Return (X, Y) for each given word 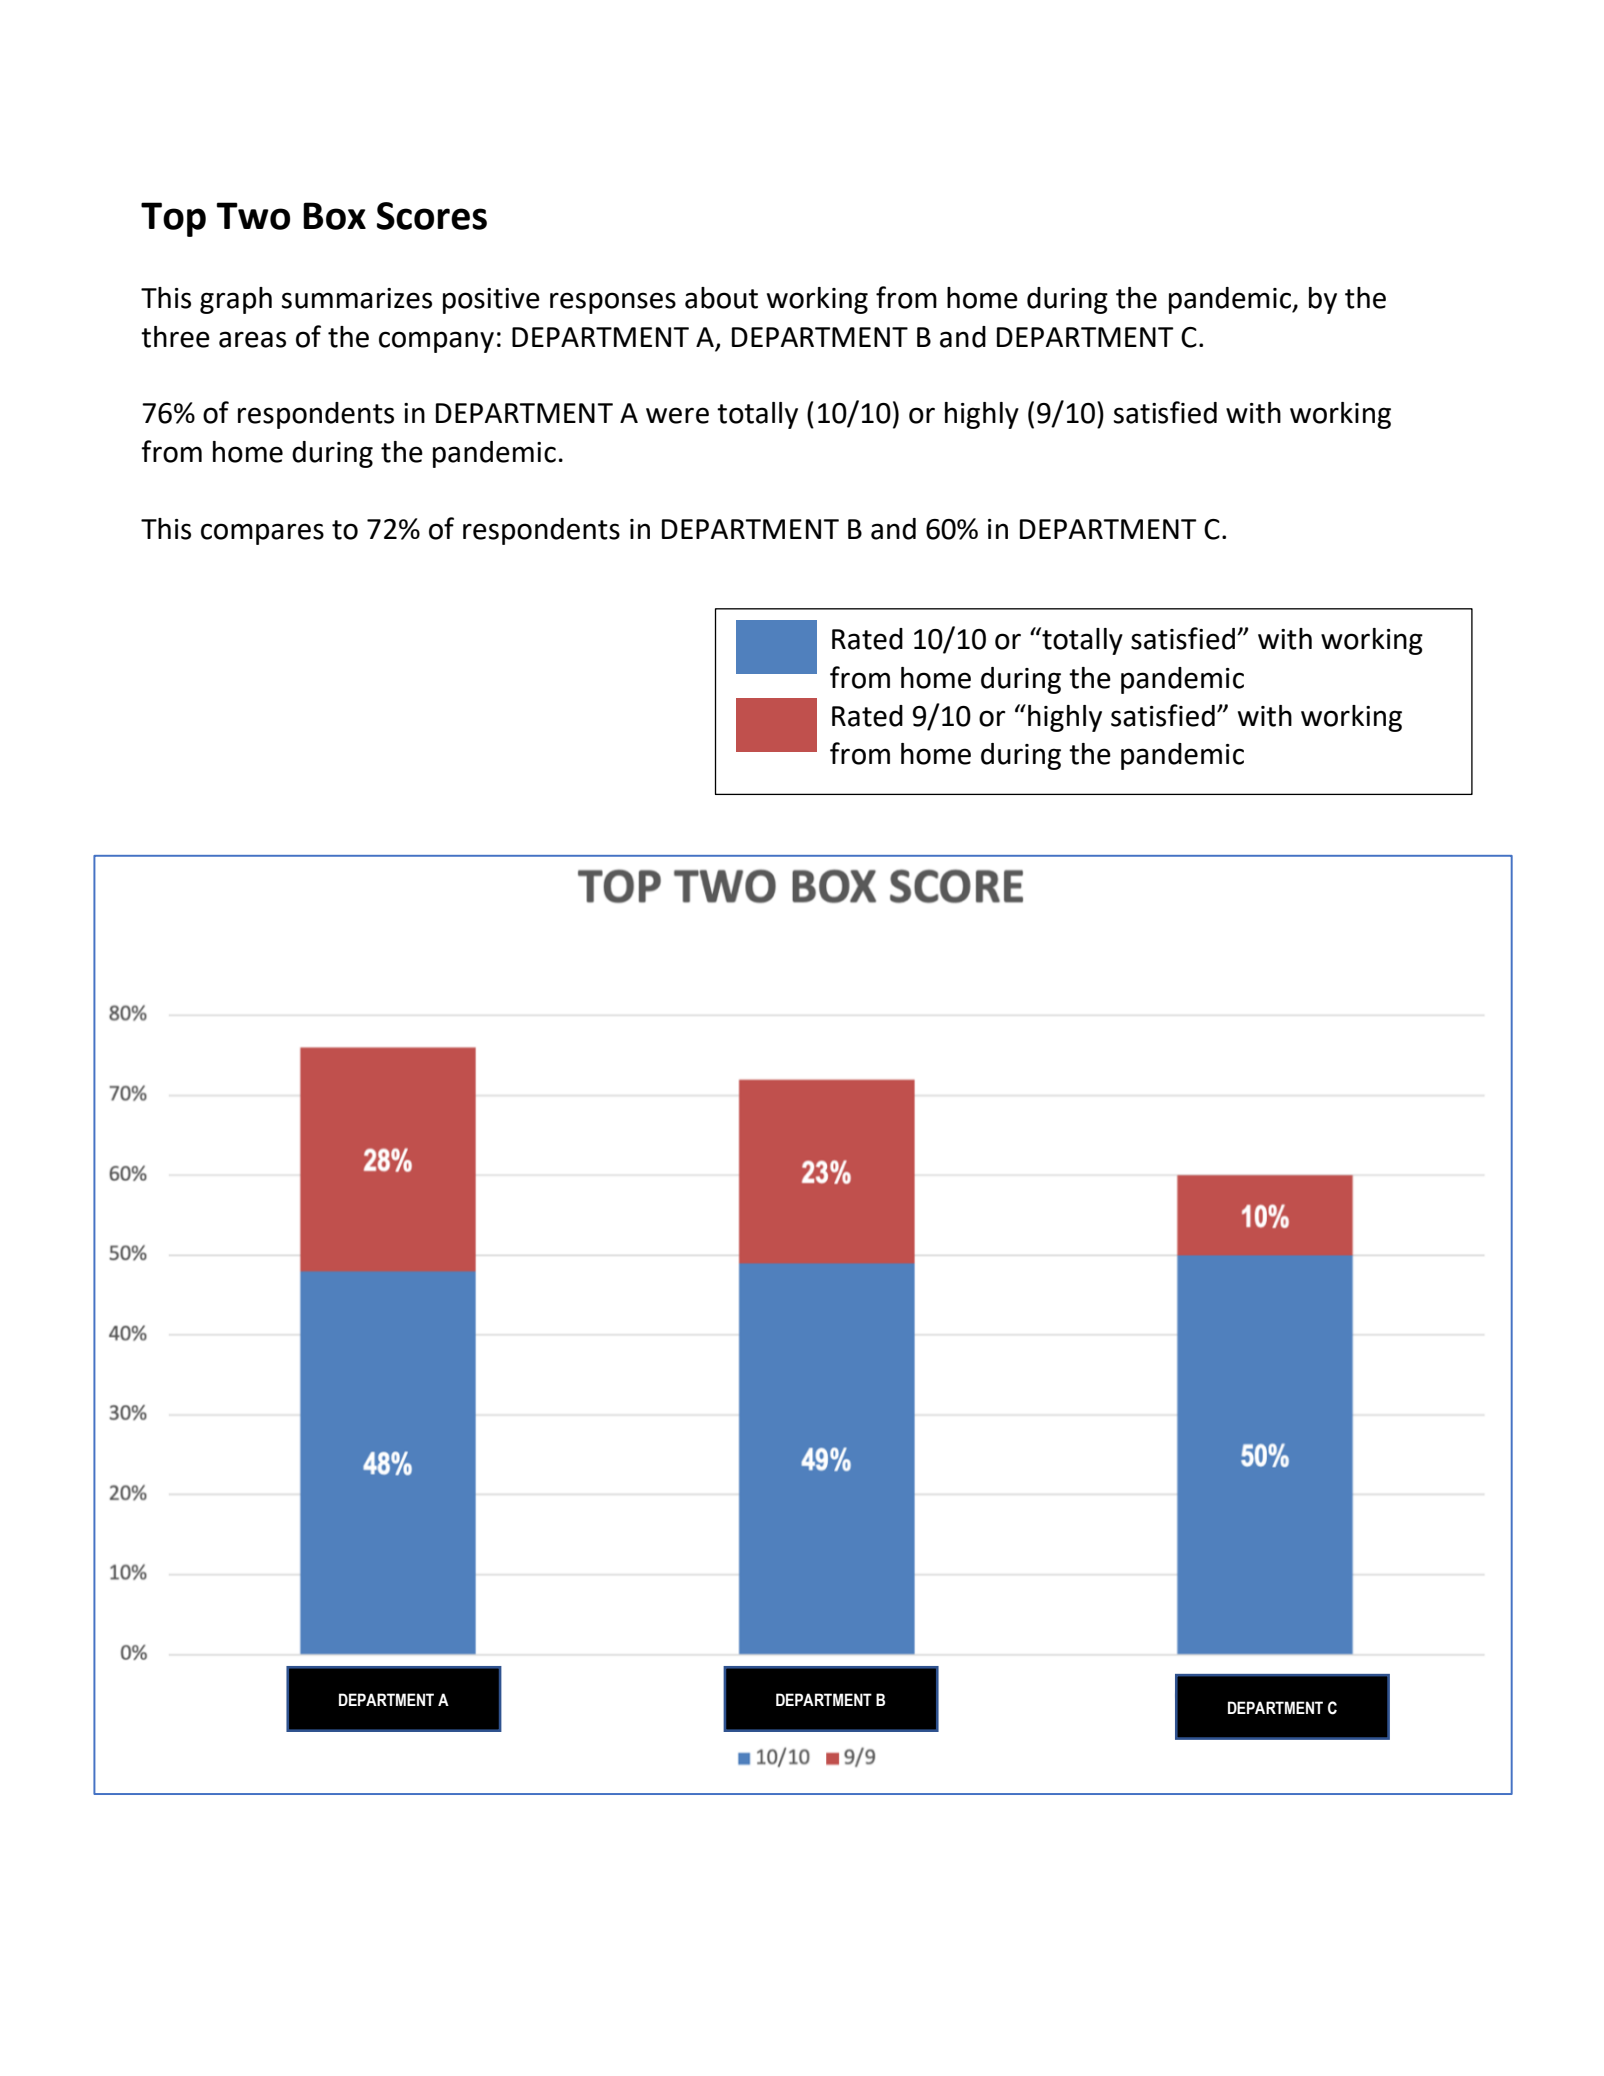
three (175, 337)
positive (491, 301)
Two (253, 216)
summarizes (357, 298)
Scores (432, 216)
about (721, 298)
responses (613, 303)
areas (252, 339)
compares (262, 534)
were (677, 415)
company (436, 342)
